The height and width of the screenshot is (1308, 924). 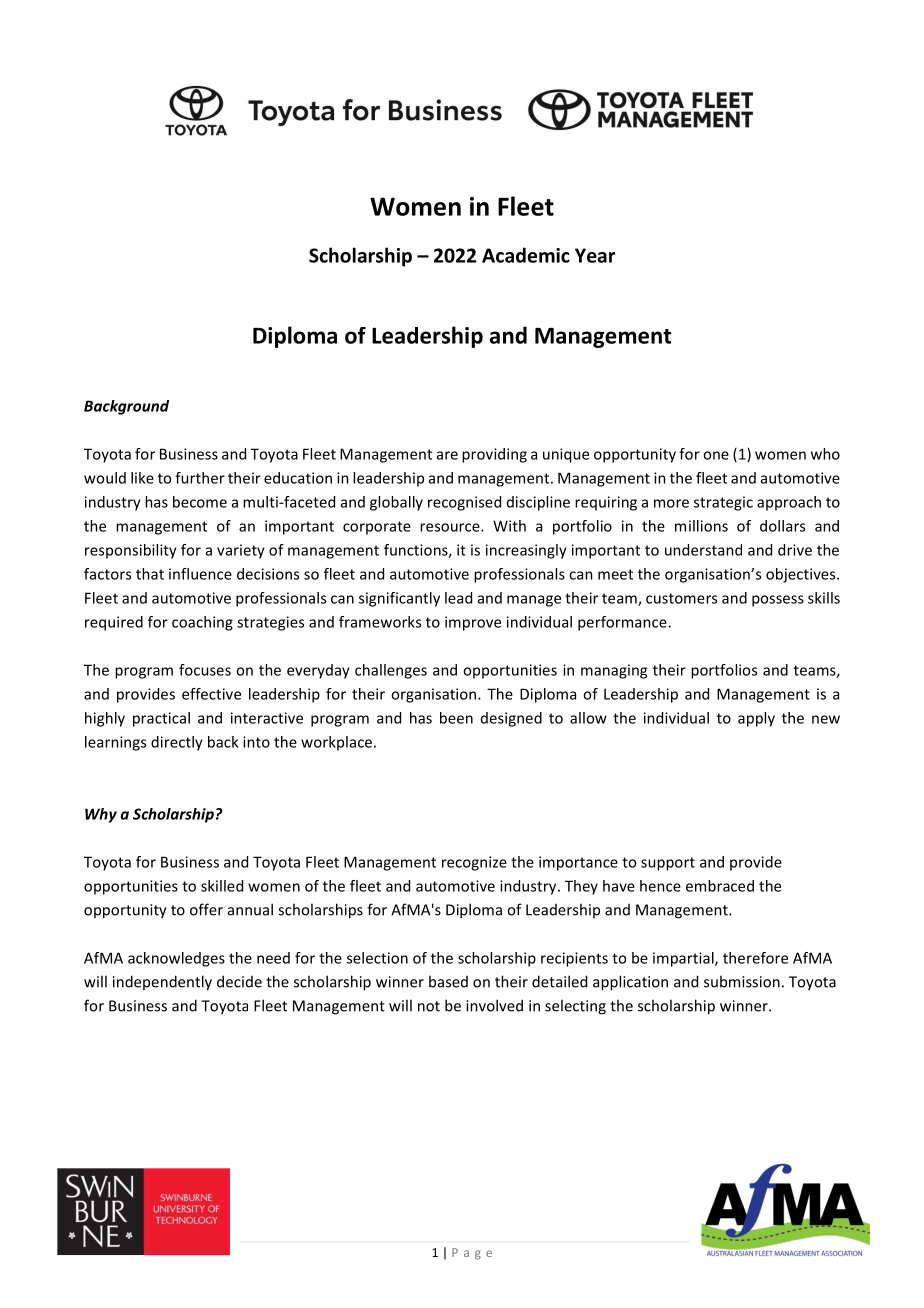 What do you see at coordinates (474, 863) in the screenshot?
I see `recognize` at bounding box center [474, 863].
